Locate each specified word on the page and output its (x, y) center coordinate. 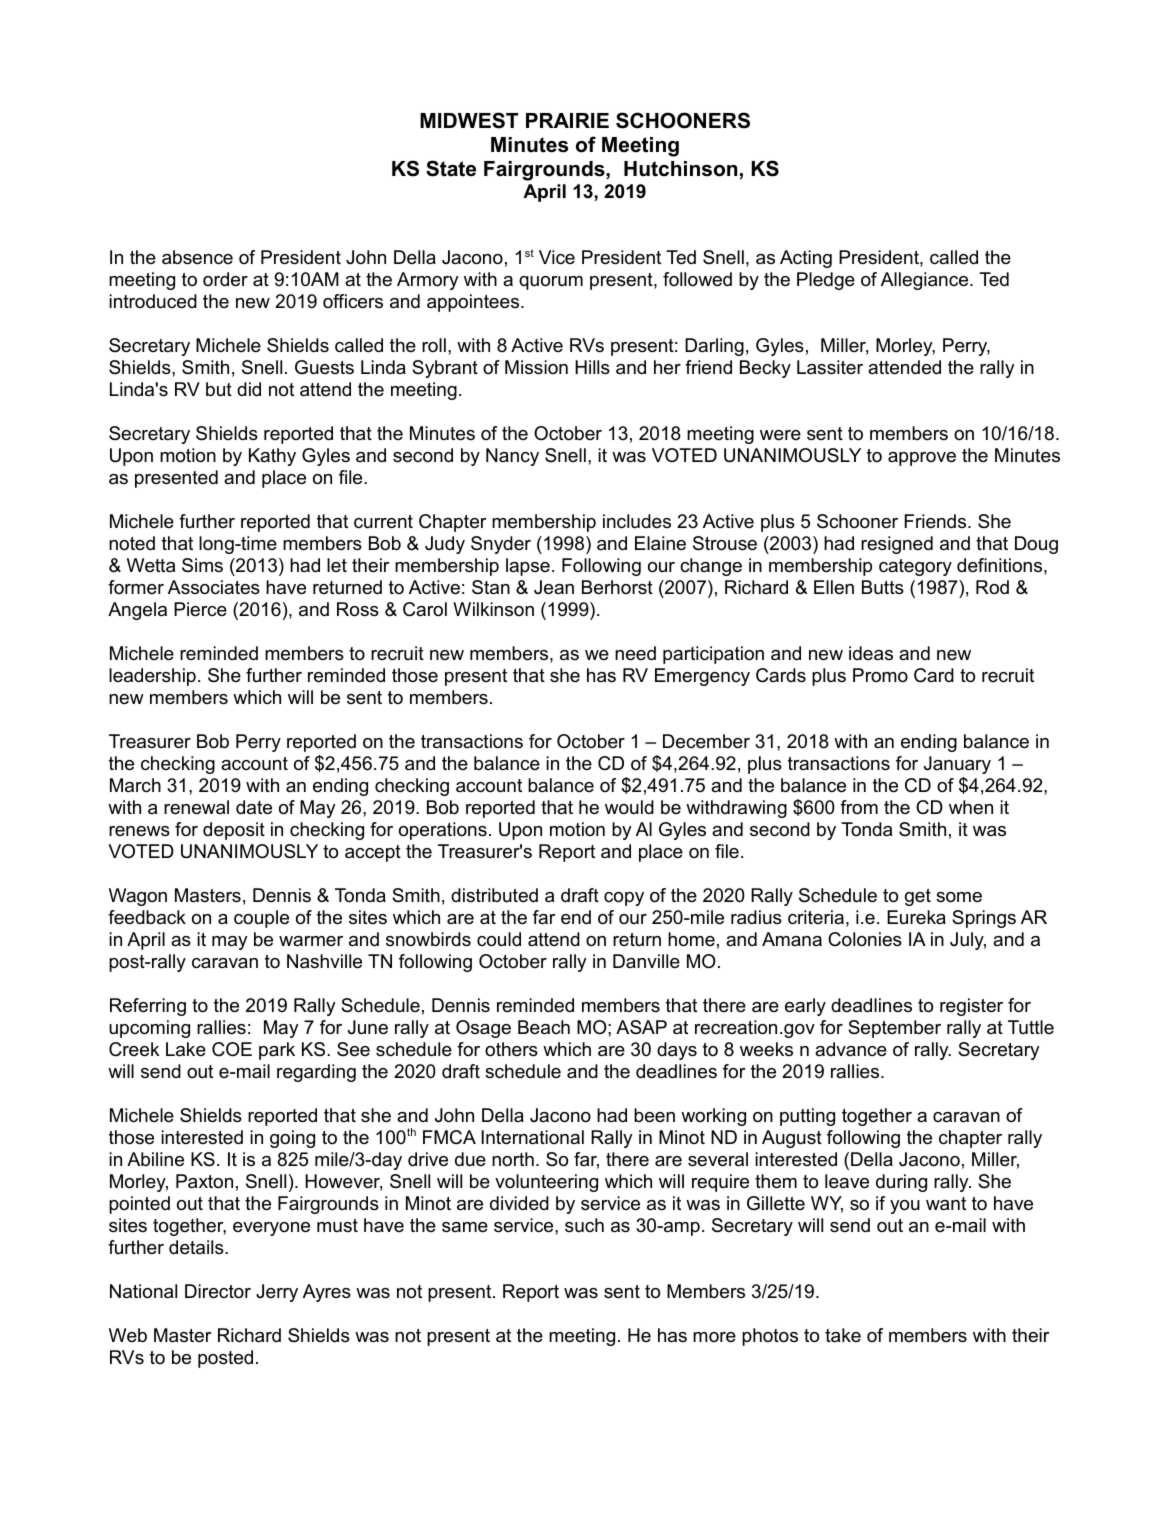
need (635, 653)
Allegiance (926, 281)
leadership (152, 677)
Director (218, 1291)
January (957, 765)
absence (197, 257)
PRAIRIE (567, 120)
